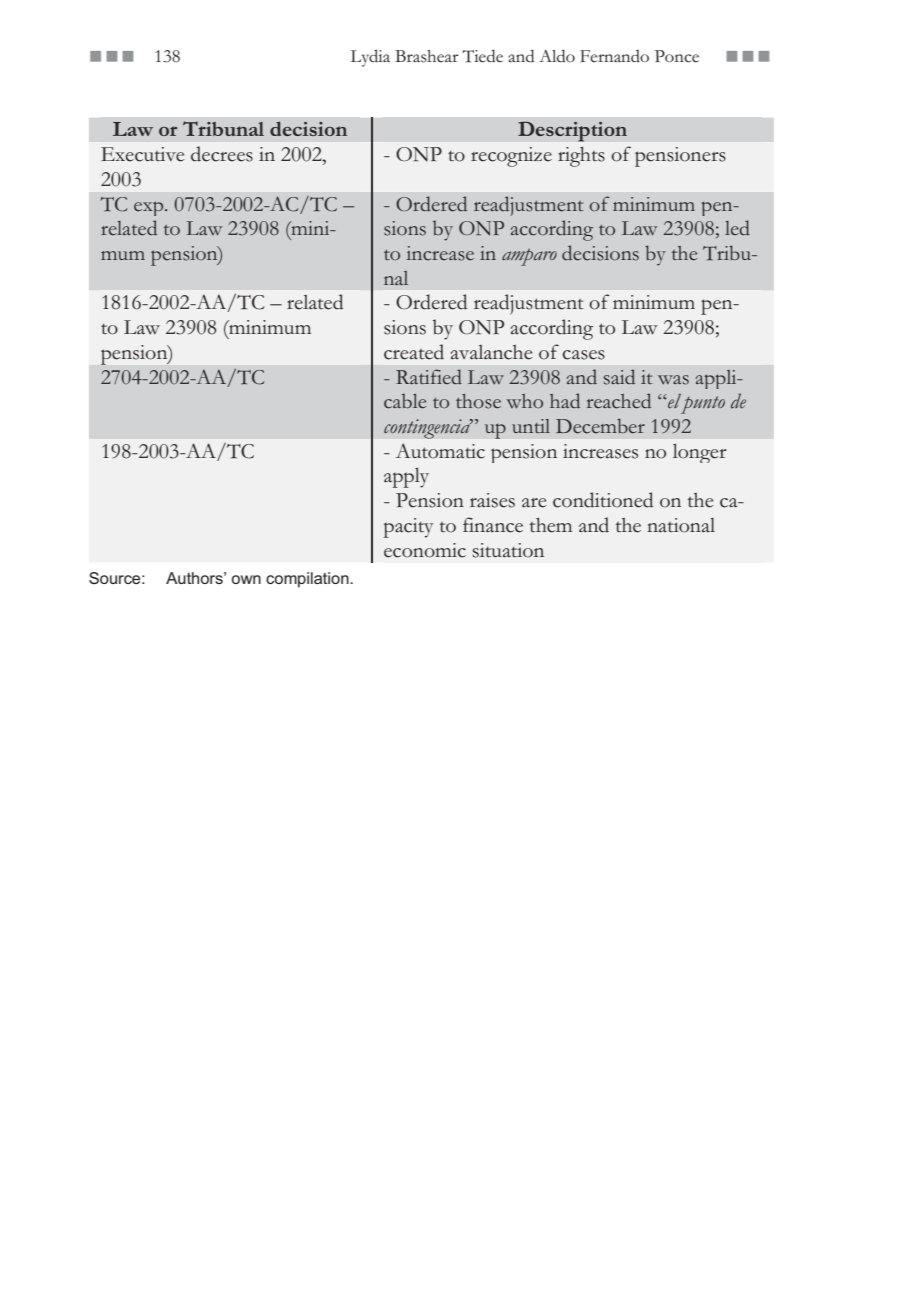 The height and width of the image is (1307, 924). I want to click on cases, so click(584, 355).
